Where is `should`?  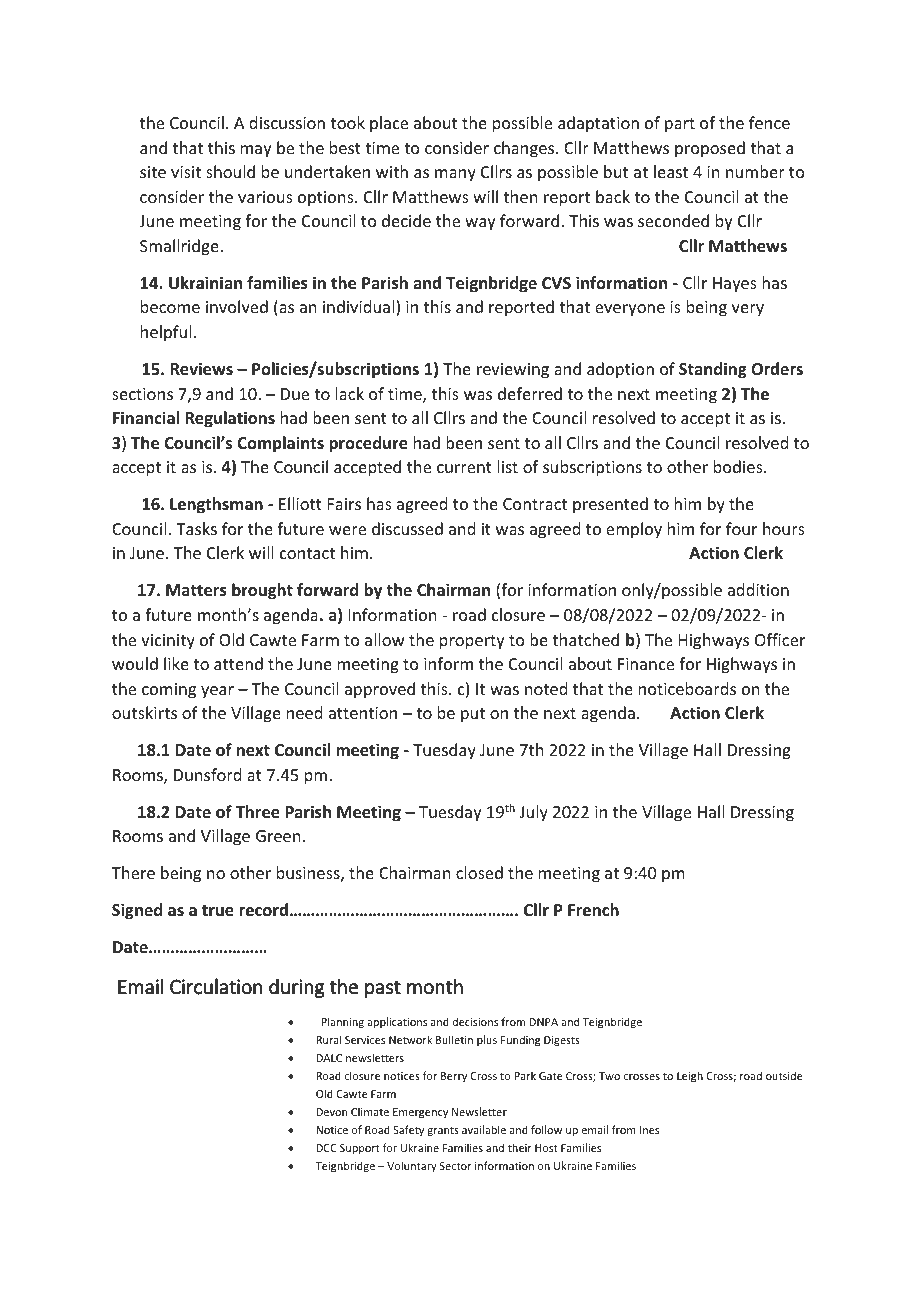 should is located at coordinates (230, 171).
